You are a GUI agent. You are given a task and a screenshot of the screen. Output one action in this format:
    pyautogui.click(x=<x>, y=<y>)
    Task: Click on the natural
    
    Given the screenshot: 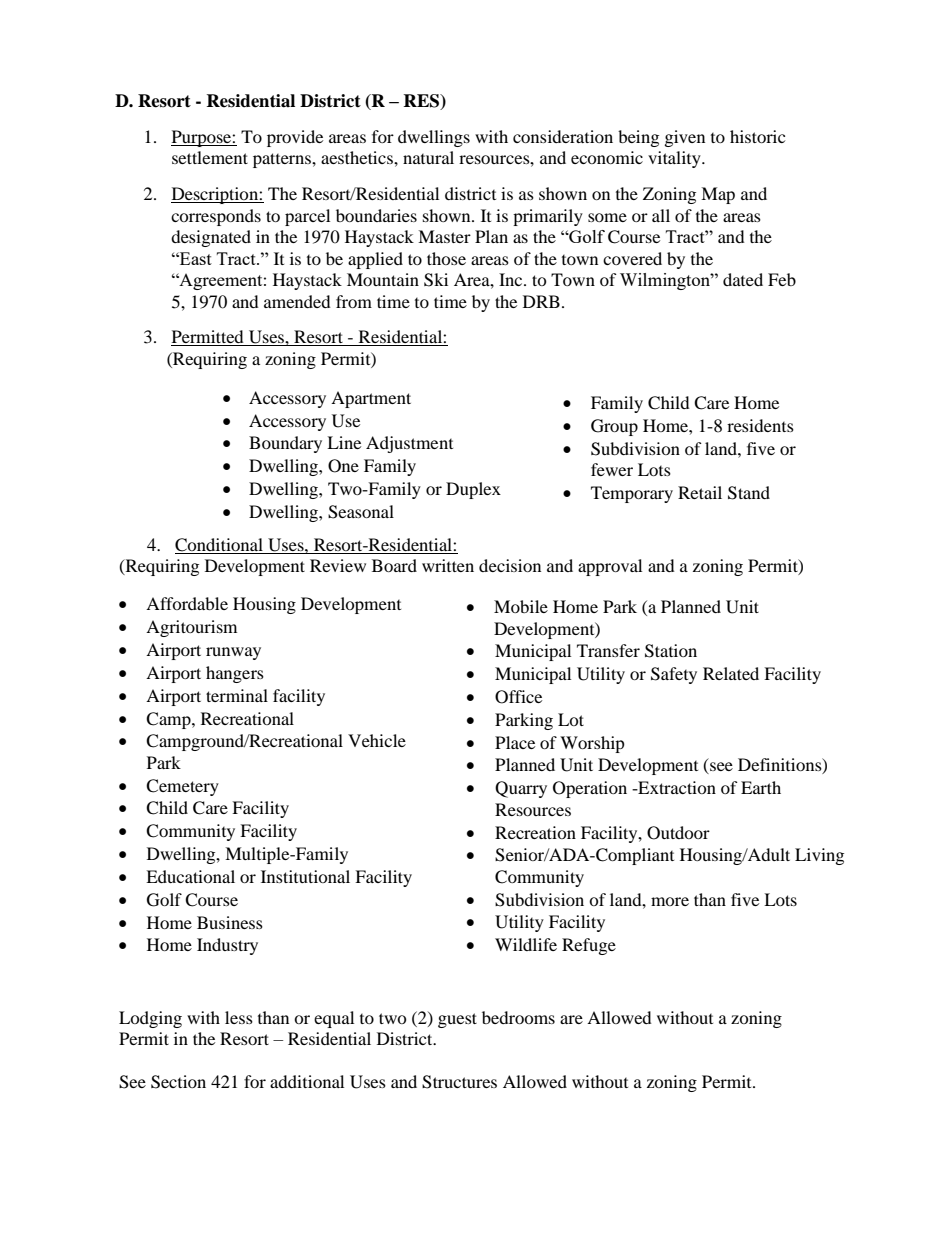 What is the action you would take?
    pyautogui.click(x=428, y=157)
